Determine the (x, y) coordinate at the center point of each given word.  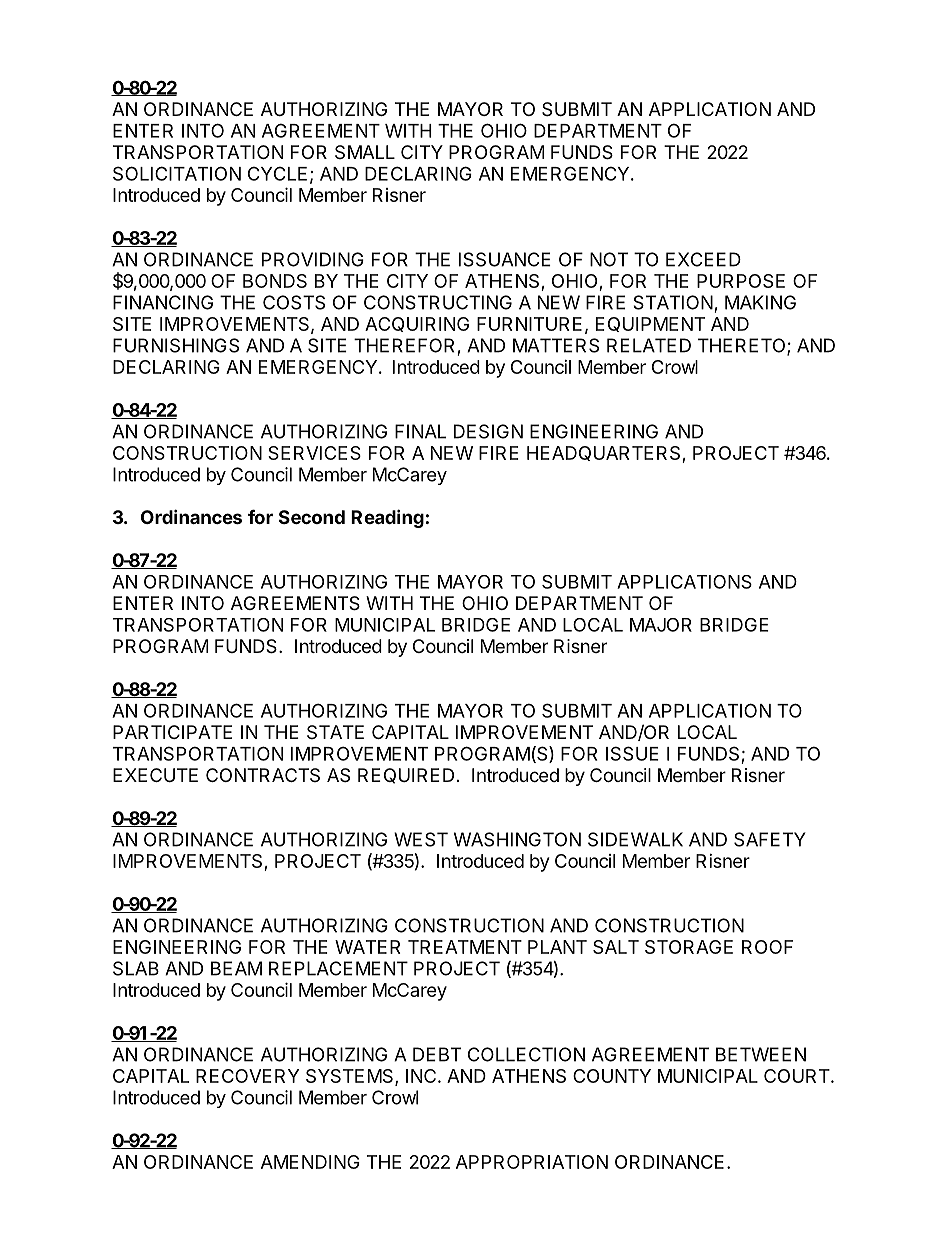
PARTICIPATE (172, 732)
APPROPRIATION (532, 1162)
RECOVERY (247, 1076)
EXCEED (703, 259)
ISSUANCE (505, 259)
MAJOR (661, 625)
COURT (798, 1076)
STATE (335, 732)
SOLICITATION (177, 173)
